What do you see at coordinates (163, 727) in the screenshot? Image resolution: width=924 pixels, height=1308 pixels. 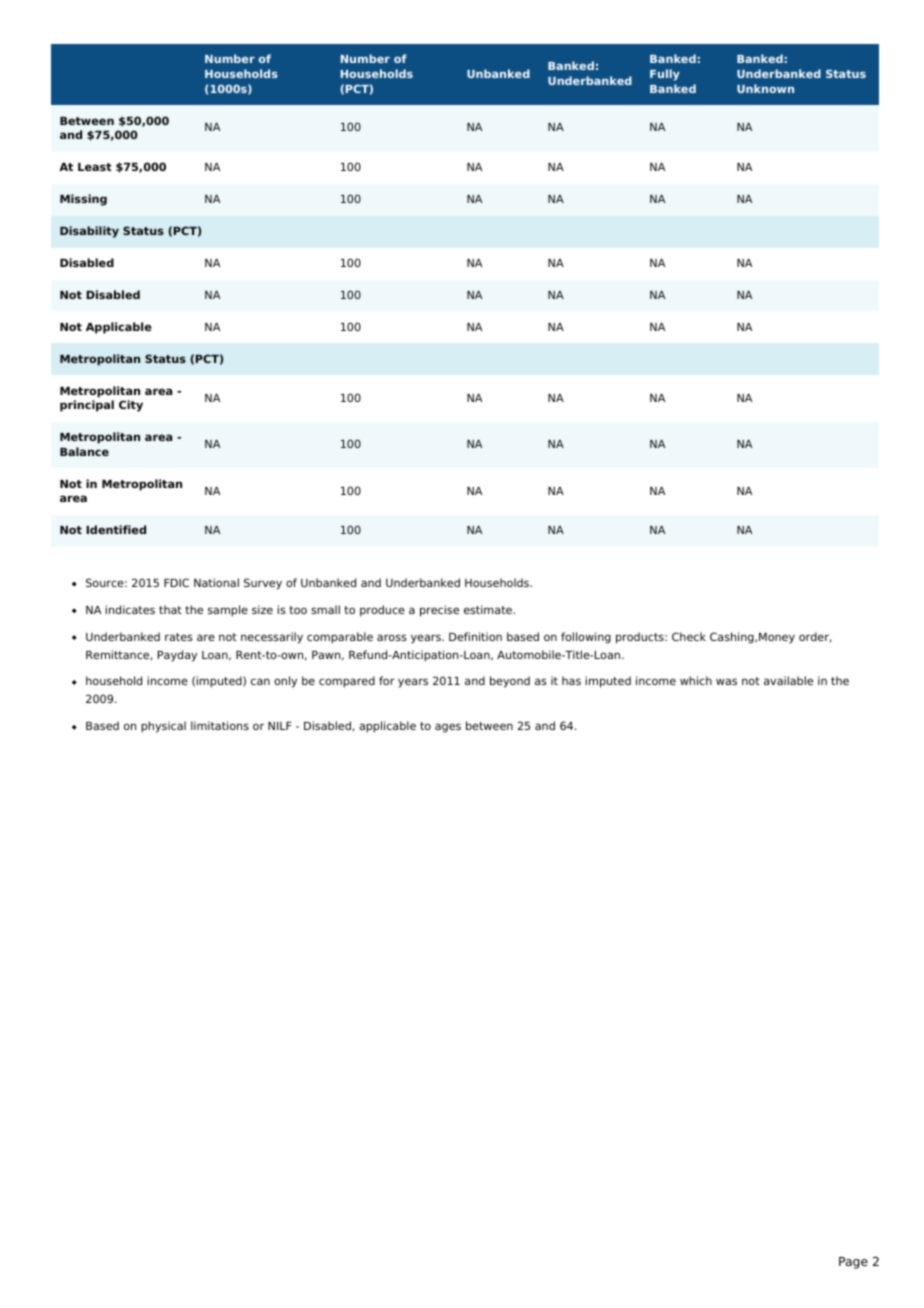 I see `physical` at bounding box center [163, 727].
